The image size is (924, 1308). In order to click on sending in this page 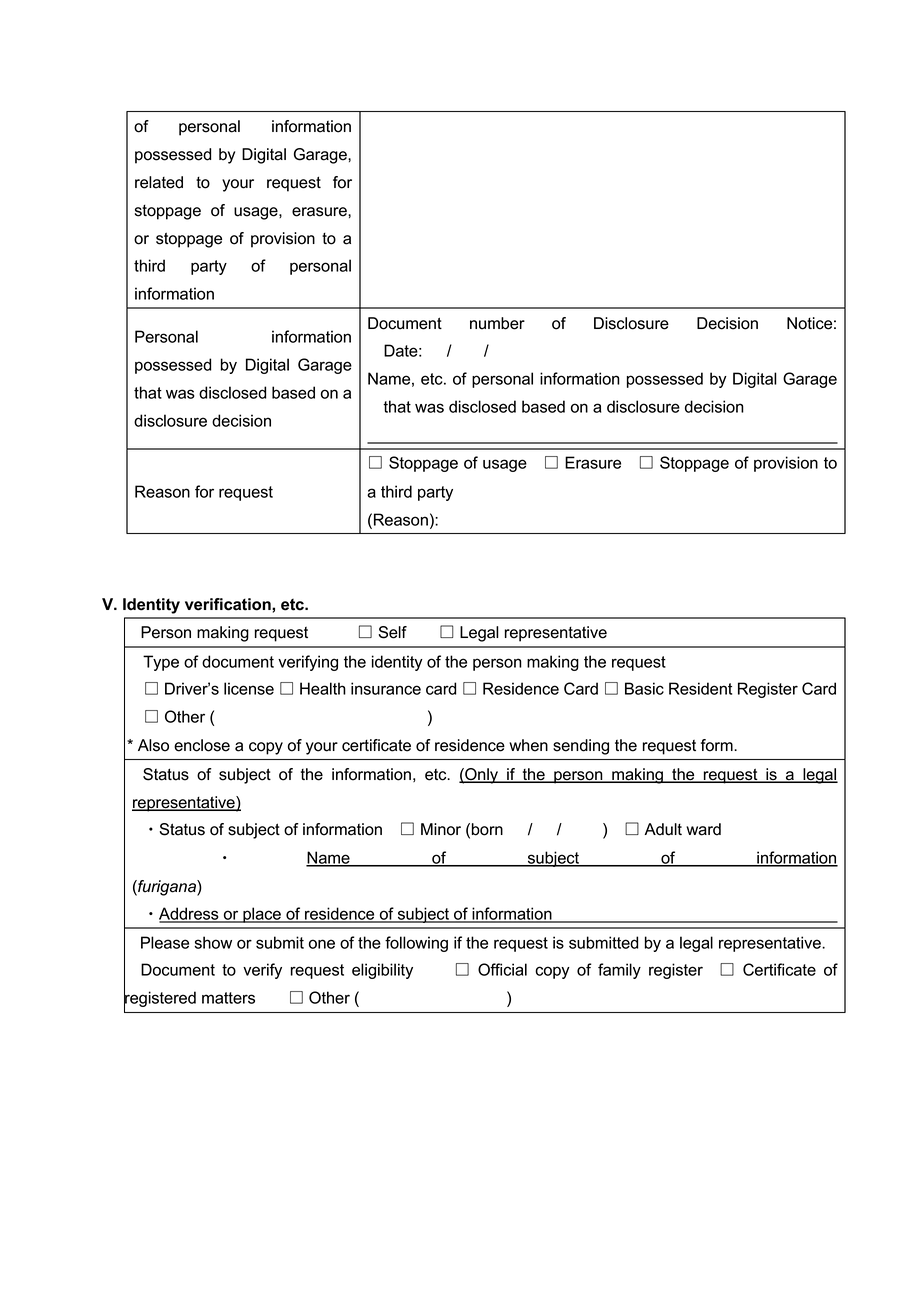, I will do `click(581, 747)`.
